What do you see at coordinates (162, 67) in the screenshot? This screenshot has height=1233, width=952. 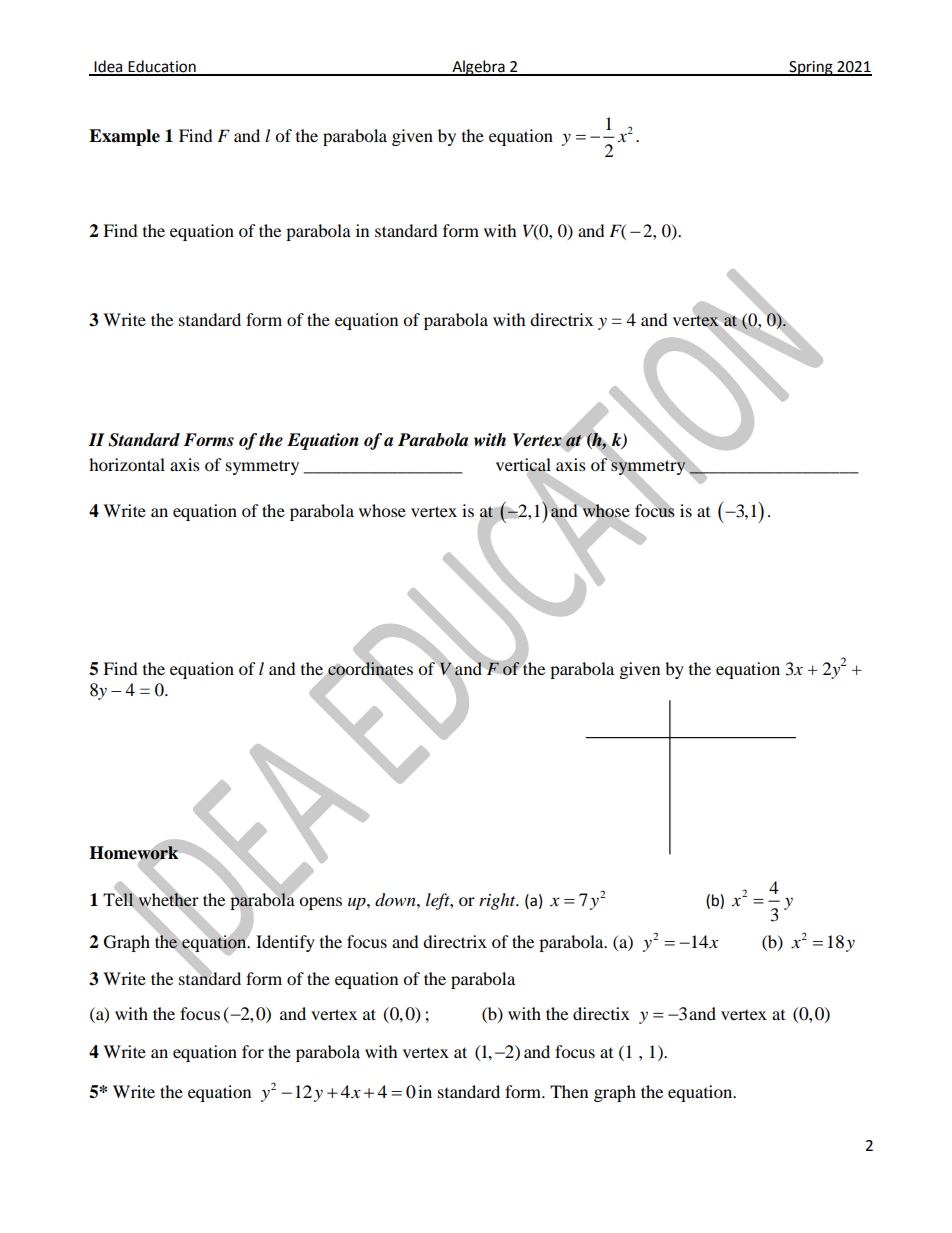 I see `Education` at bounding box center [162, 67].
